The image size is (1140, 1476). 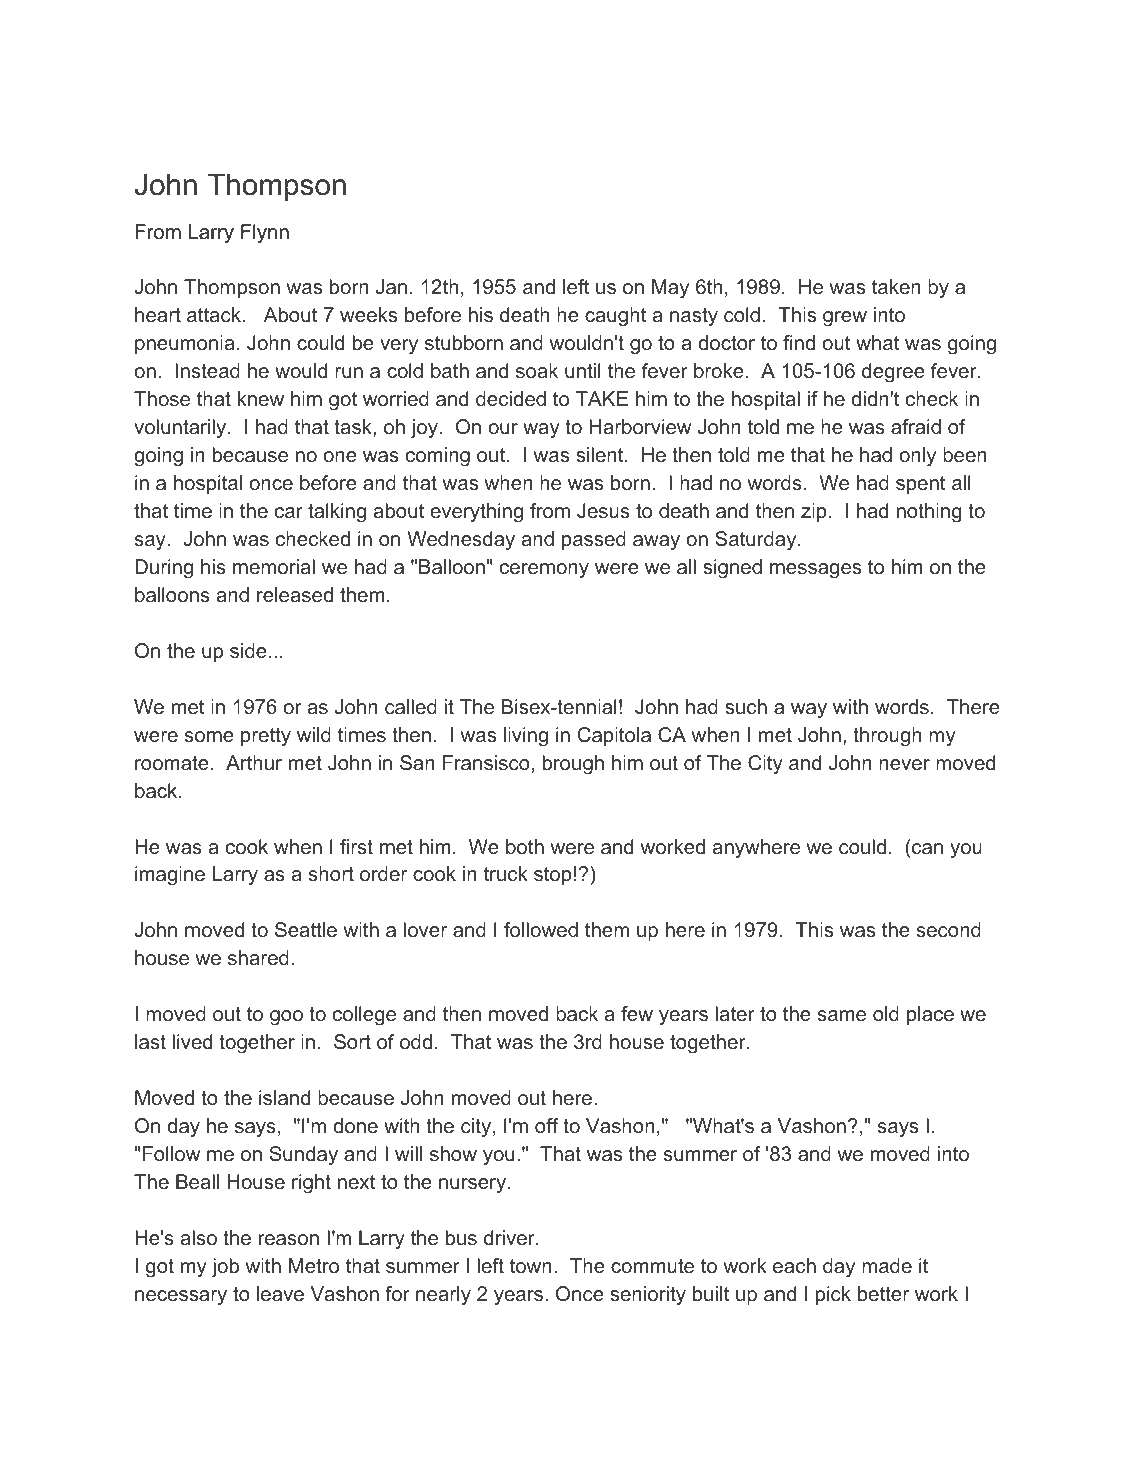 What do you see at coordinates (814, 512) in the image?
I see `zip` at bounding box center [814, 512].
